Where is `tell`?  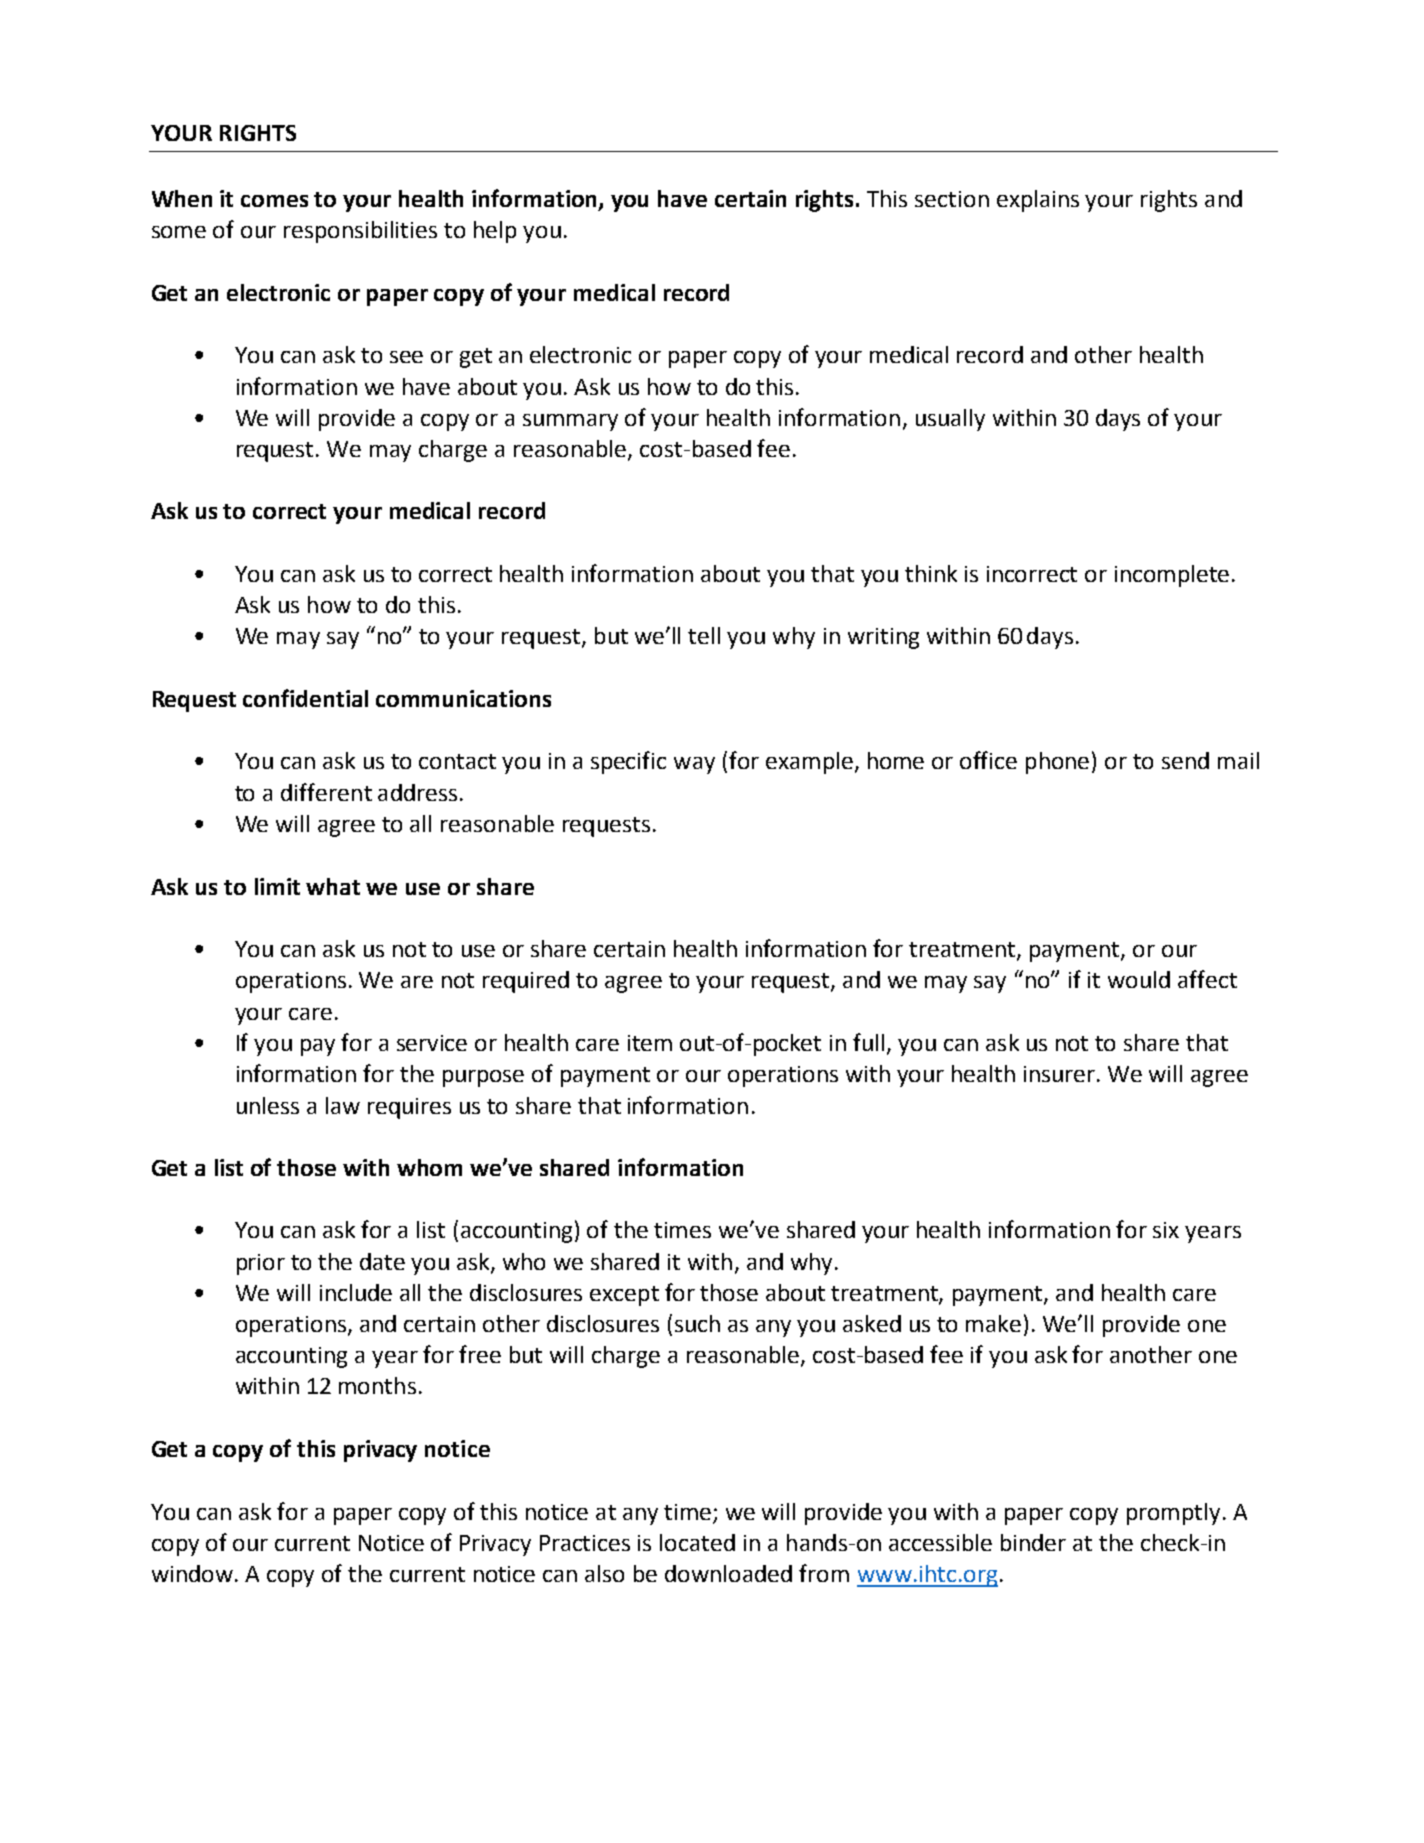 tell is located at coordinates (704, 635).
